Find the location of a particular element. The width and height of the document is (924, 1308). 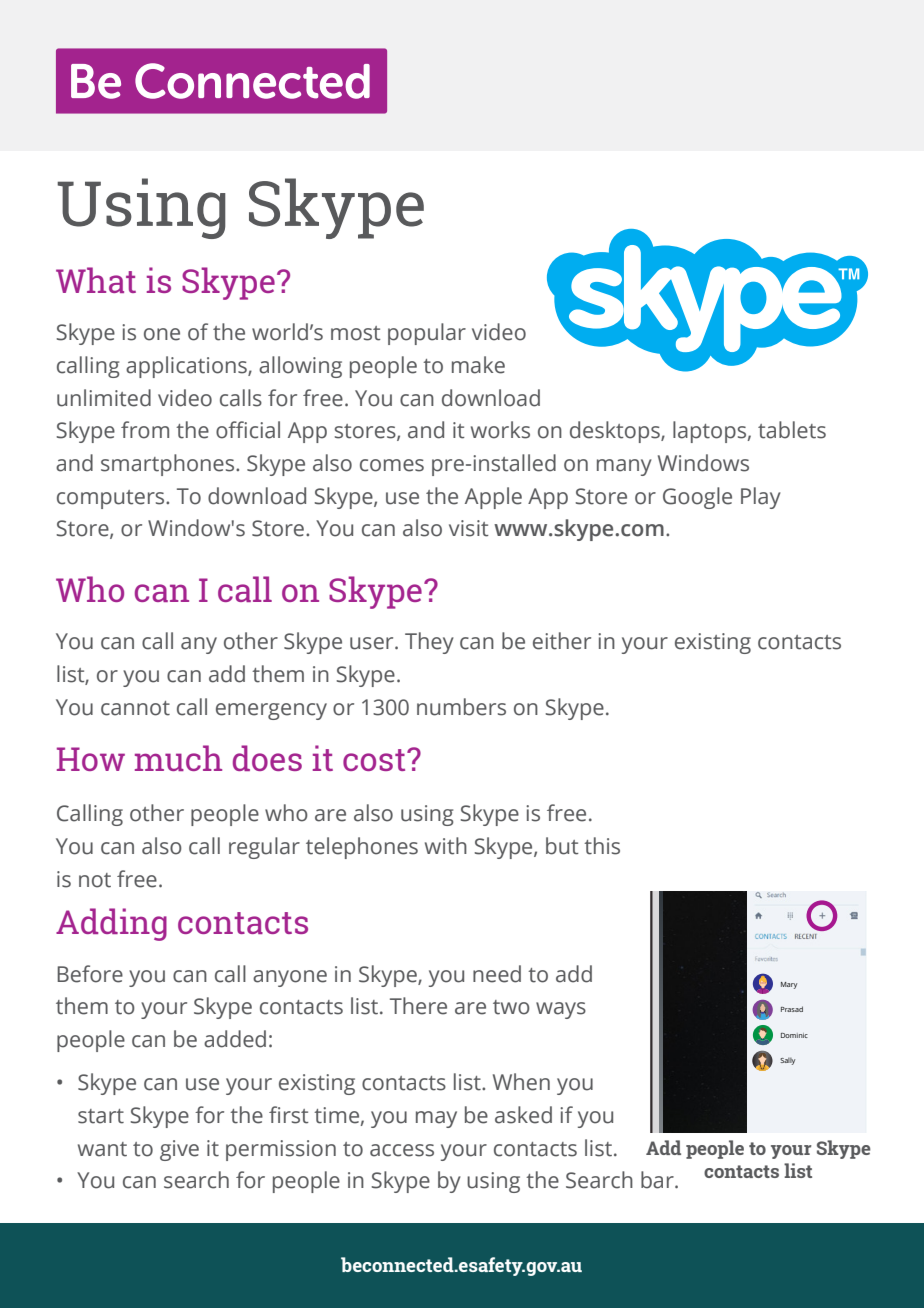

popular is located at coordinates (427, 334).
